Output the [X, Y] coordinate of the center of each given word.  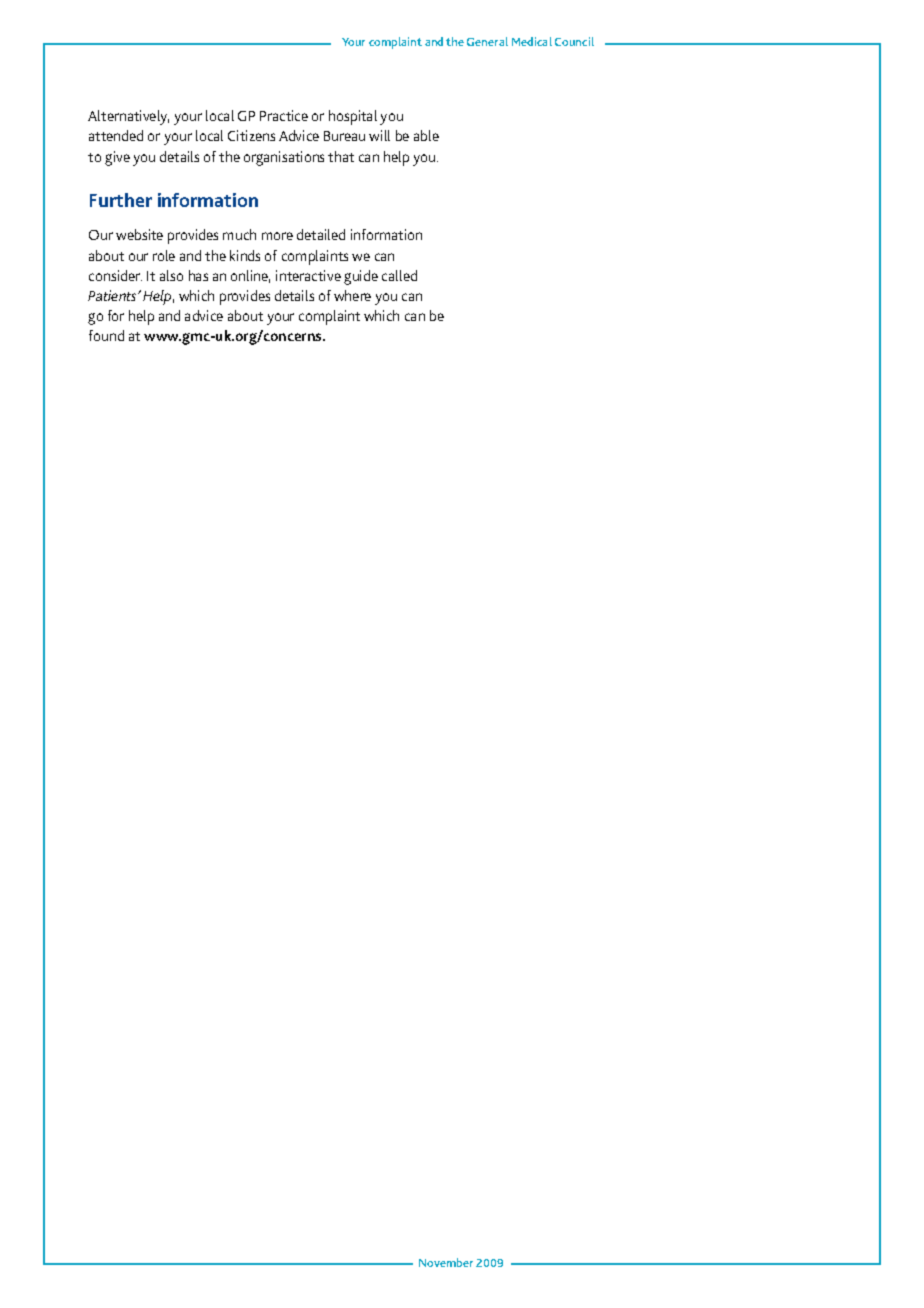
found [106, 335]
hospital [353, 117]
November [446, 1262]
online [250, 276]
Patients [113, 295]
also [171, 275]
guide [361, 277]
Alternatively [128, 117]
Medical [532, 41]
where [352, 295]
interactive [308, 275]
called [399, 275]
